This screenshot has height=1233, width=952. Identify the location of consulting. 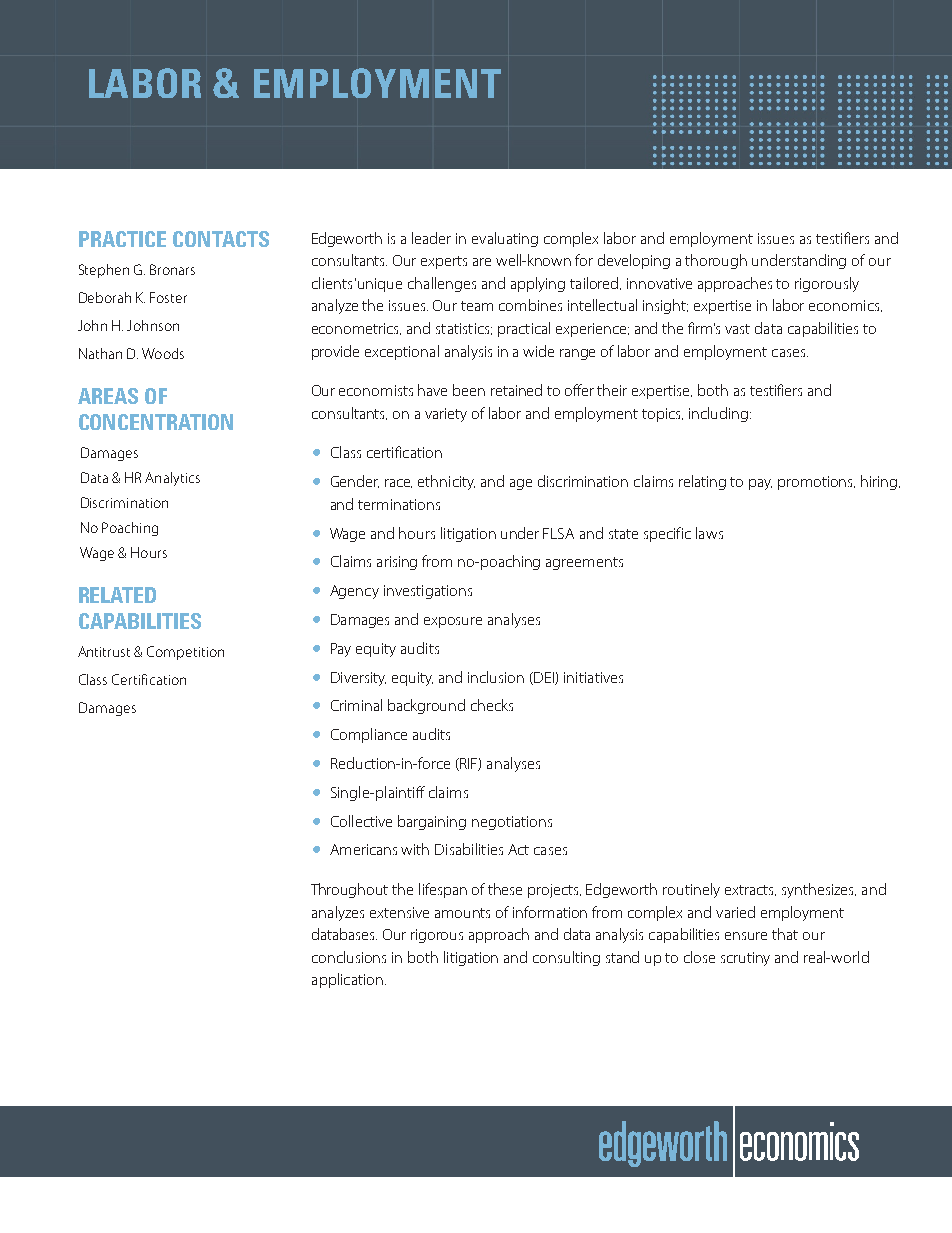
(566, 958).
